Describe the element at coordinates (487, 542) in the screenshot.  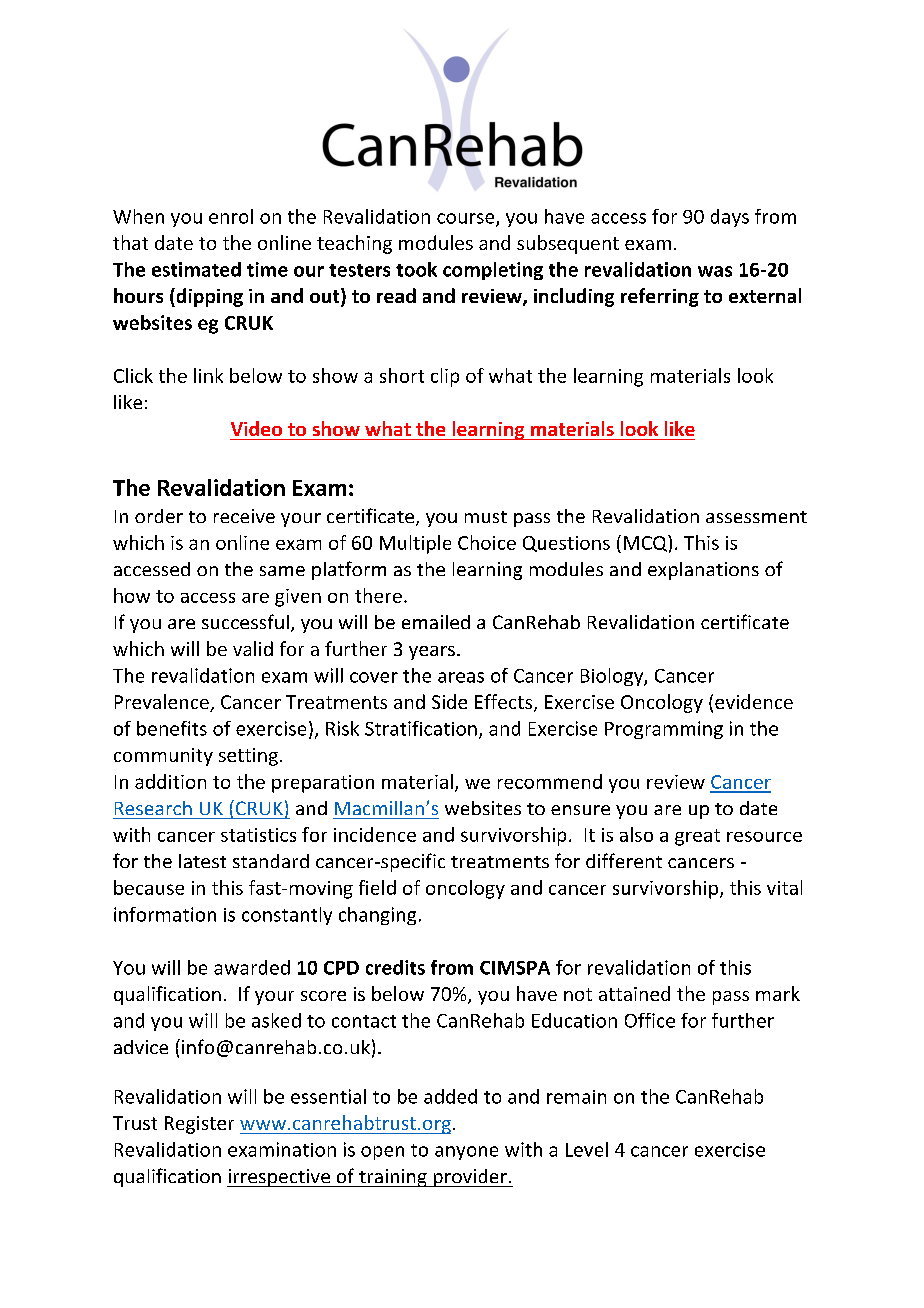
I see `Choice` at that location.
